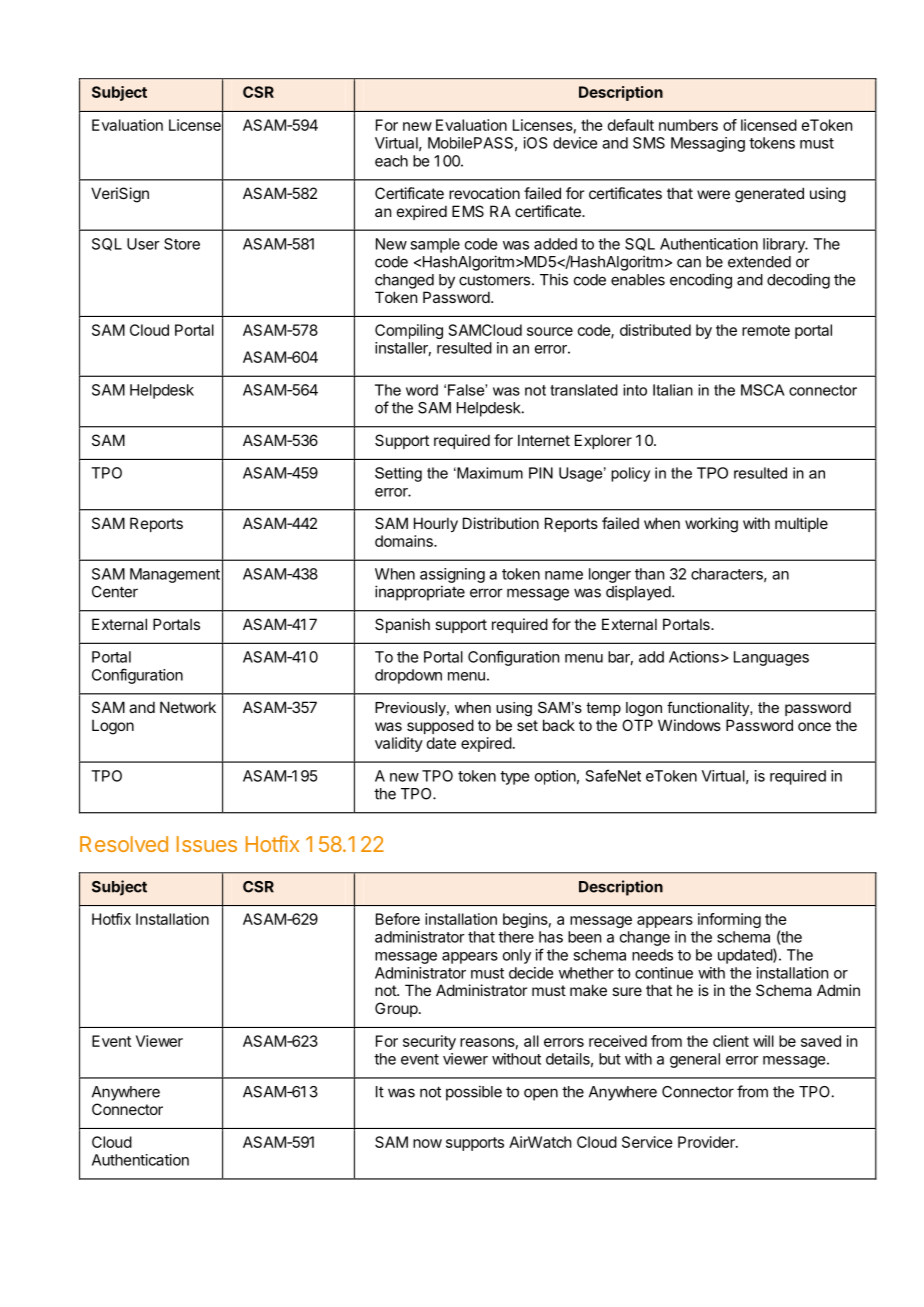 The image size is (924, 1307). What do you see at coordinates (484, 193) in the document?
I see `revocation` at bounding box center [484, 193].
